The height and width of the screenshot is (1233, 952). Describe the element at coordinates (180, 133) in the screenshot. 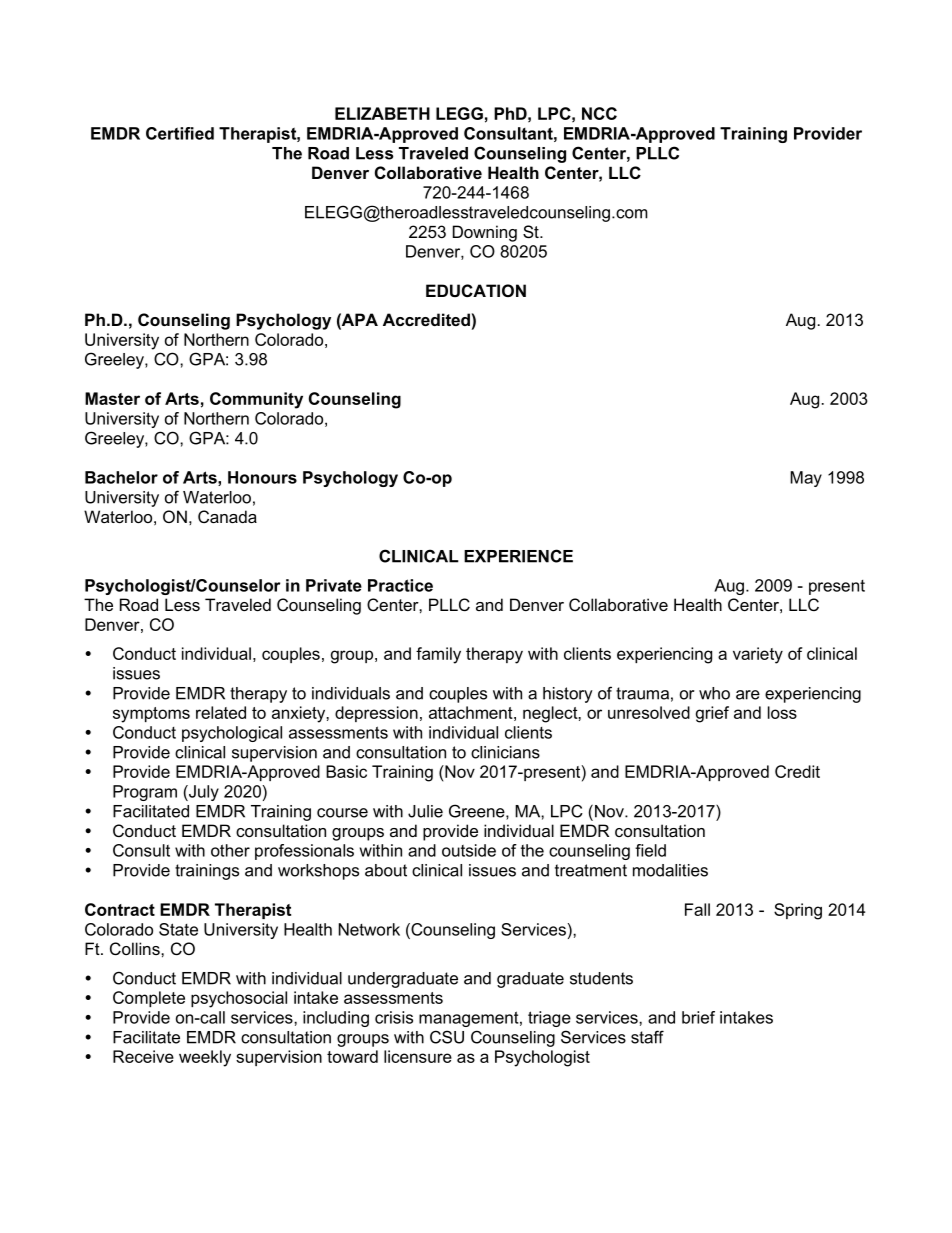

I see `Certified` at that location.
